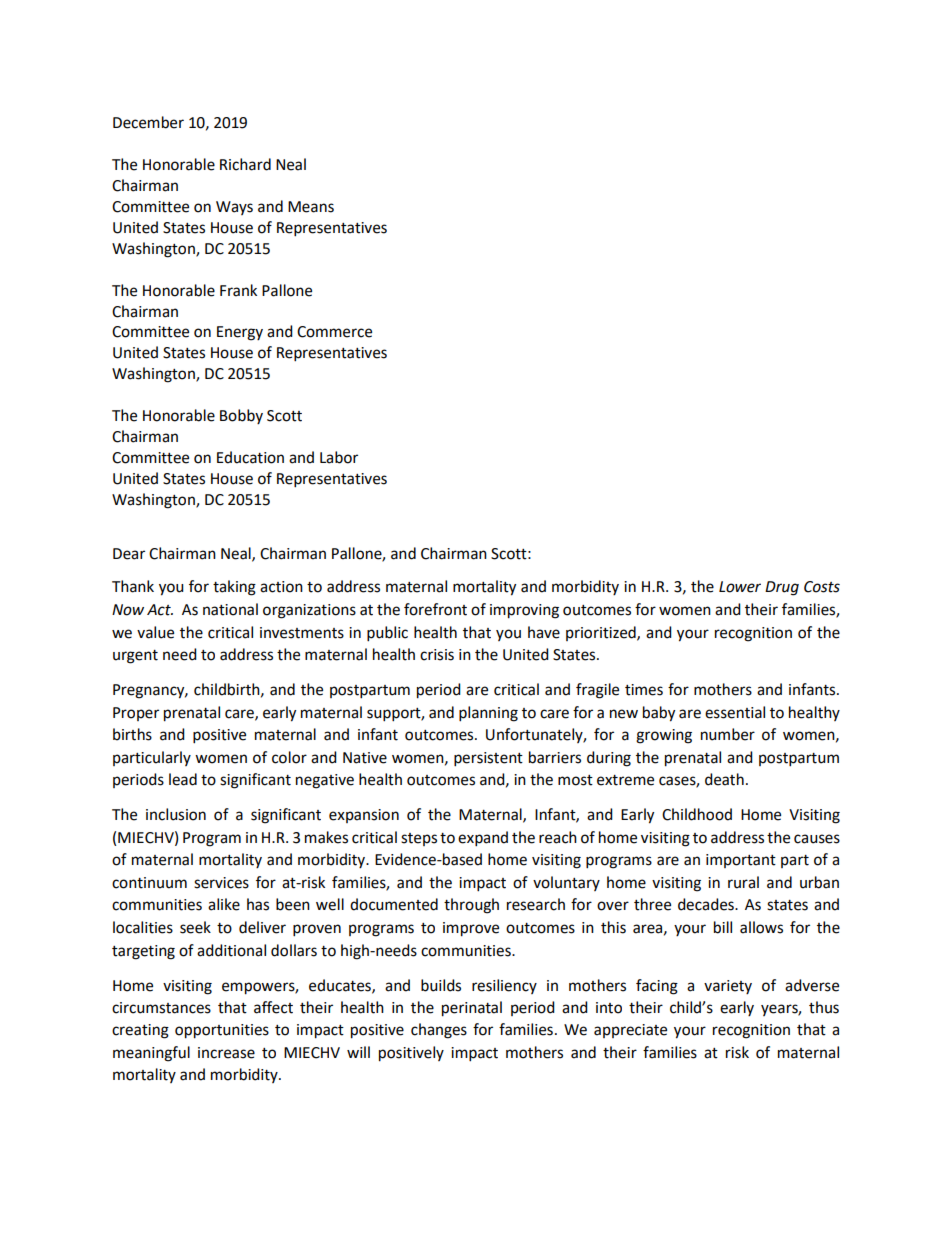 The width and height of the screenshot is (952, 1233). Describe the element at coordinates (728, 734) in the screenshot. I see `number` at that location.
